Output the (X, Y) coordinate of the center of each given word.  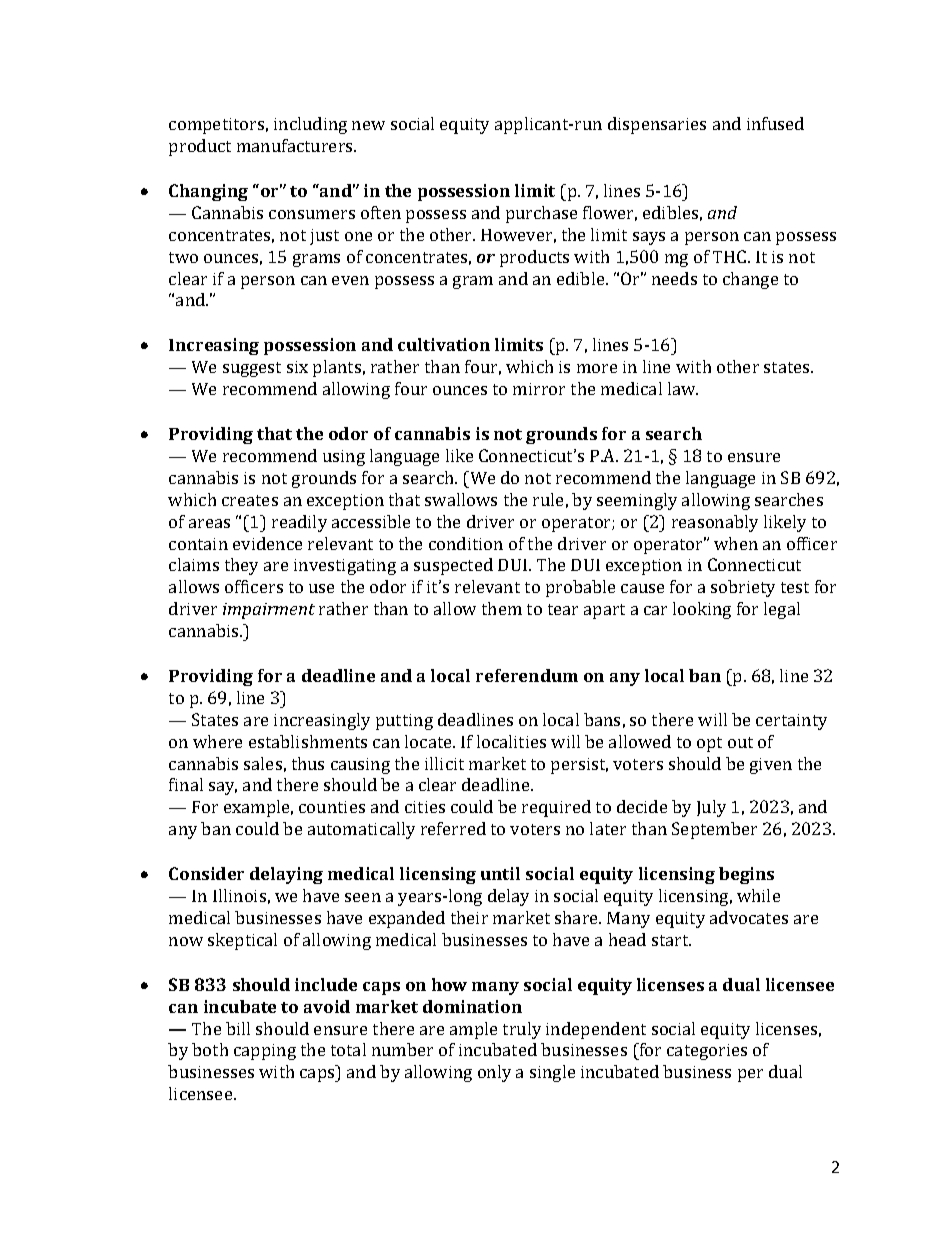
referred (453, 828)
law (683, 388)
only (494, 1073)
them (502, 608)
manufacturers (296, 145)
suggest (252, 369)
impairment (269, 611)
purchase (541, 214)
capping (265, 1052)
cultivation (444, 344)
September (714, 830)
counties (332, 807)
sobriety (743, 588)
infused (775, 123)
